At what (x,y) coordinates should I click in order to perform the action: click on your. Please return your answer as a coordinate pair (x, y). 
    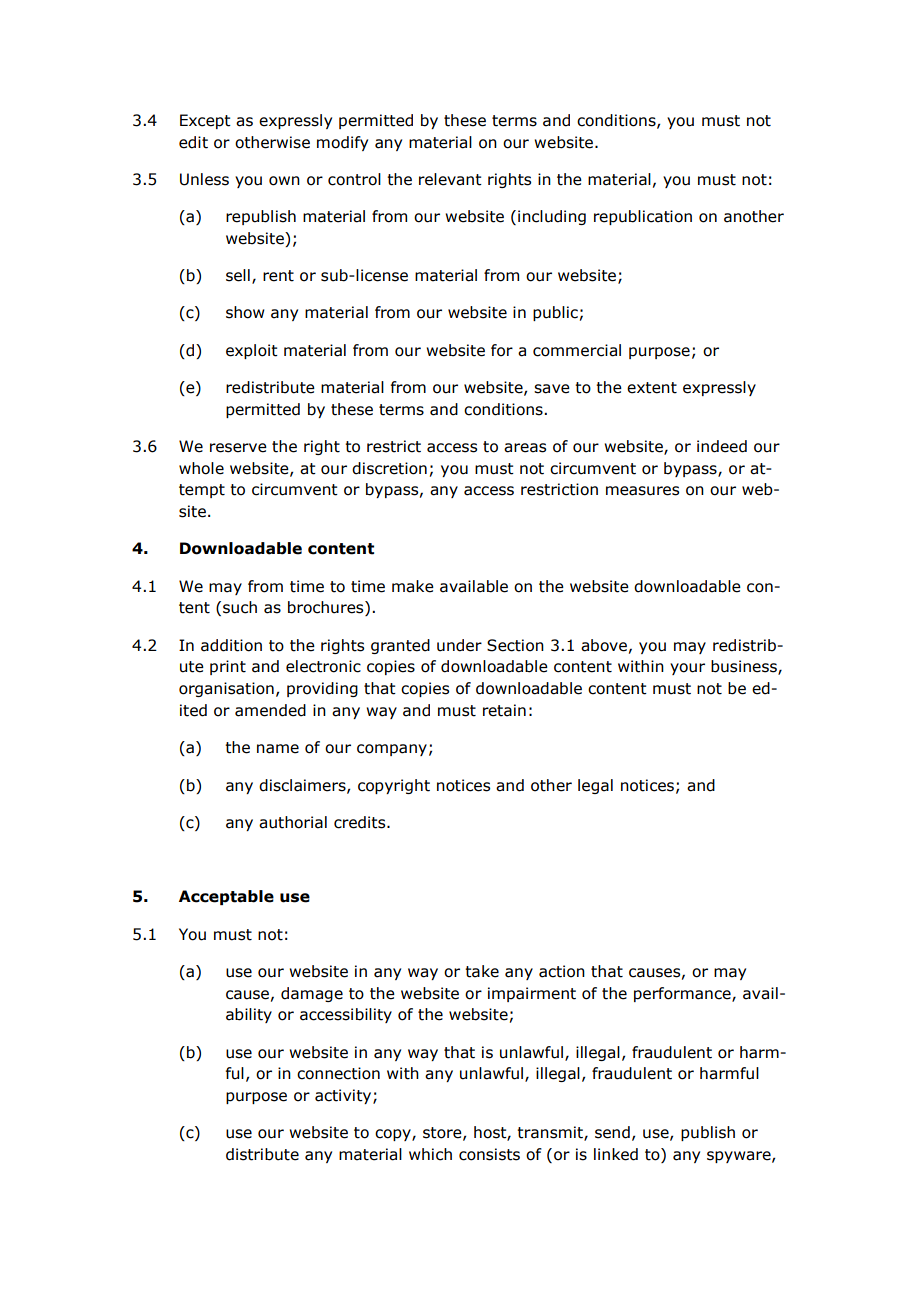
    Looking at the image, I should click on (687, 669).
